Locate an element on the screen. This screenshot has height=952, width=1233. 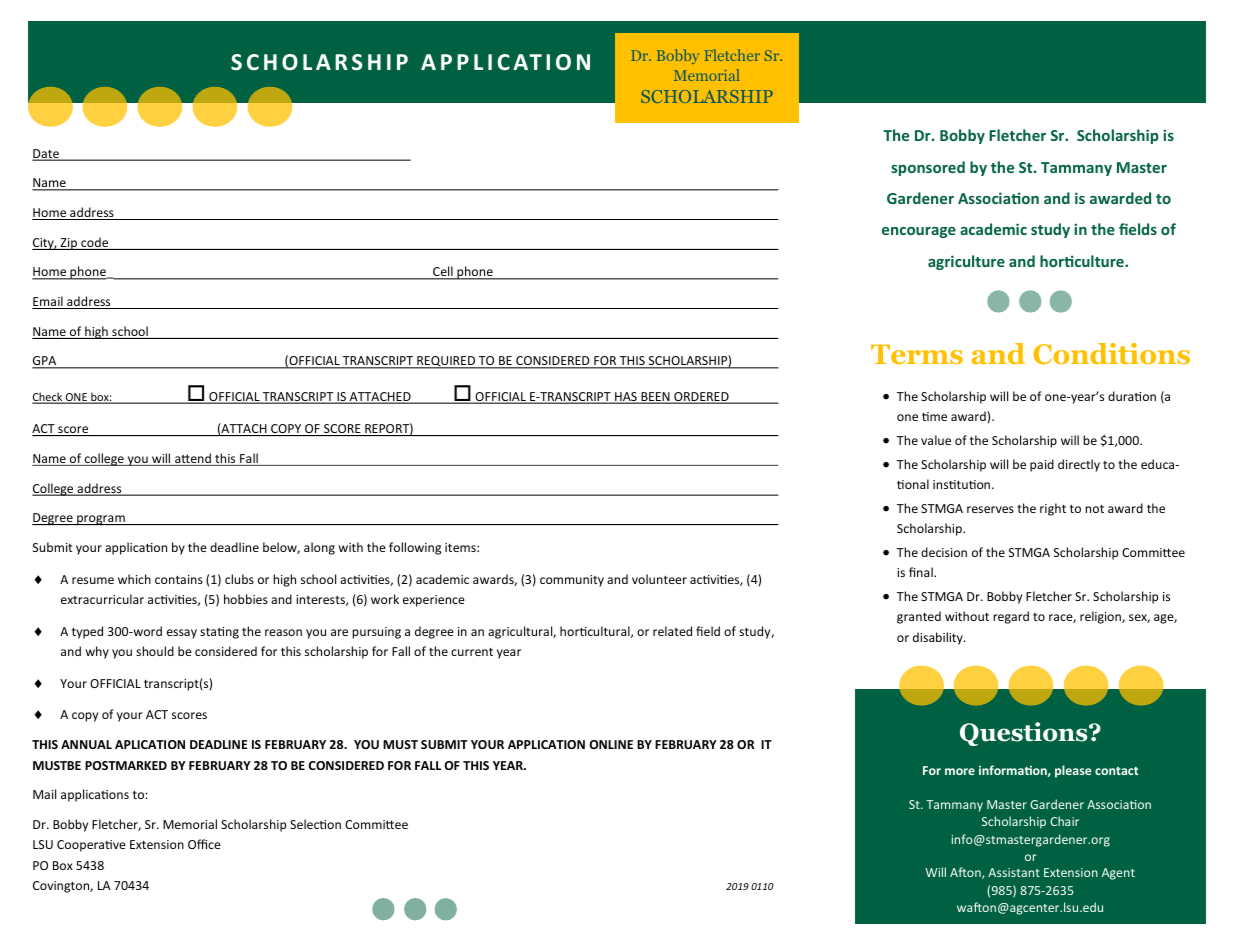
attend is located at coordinates (193, 459).
